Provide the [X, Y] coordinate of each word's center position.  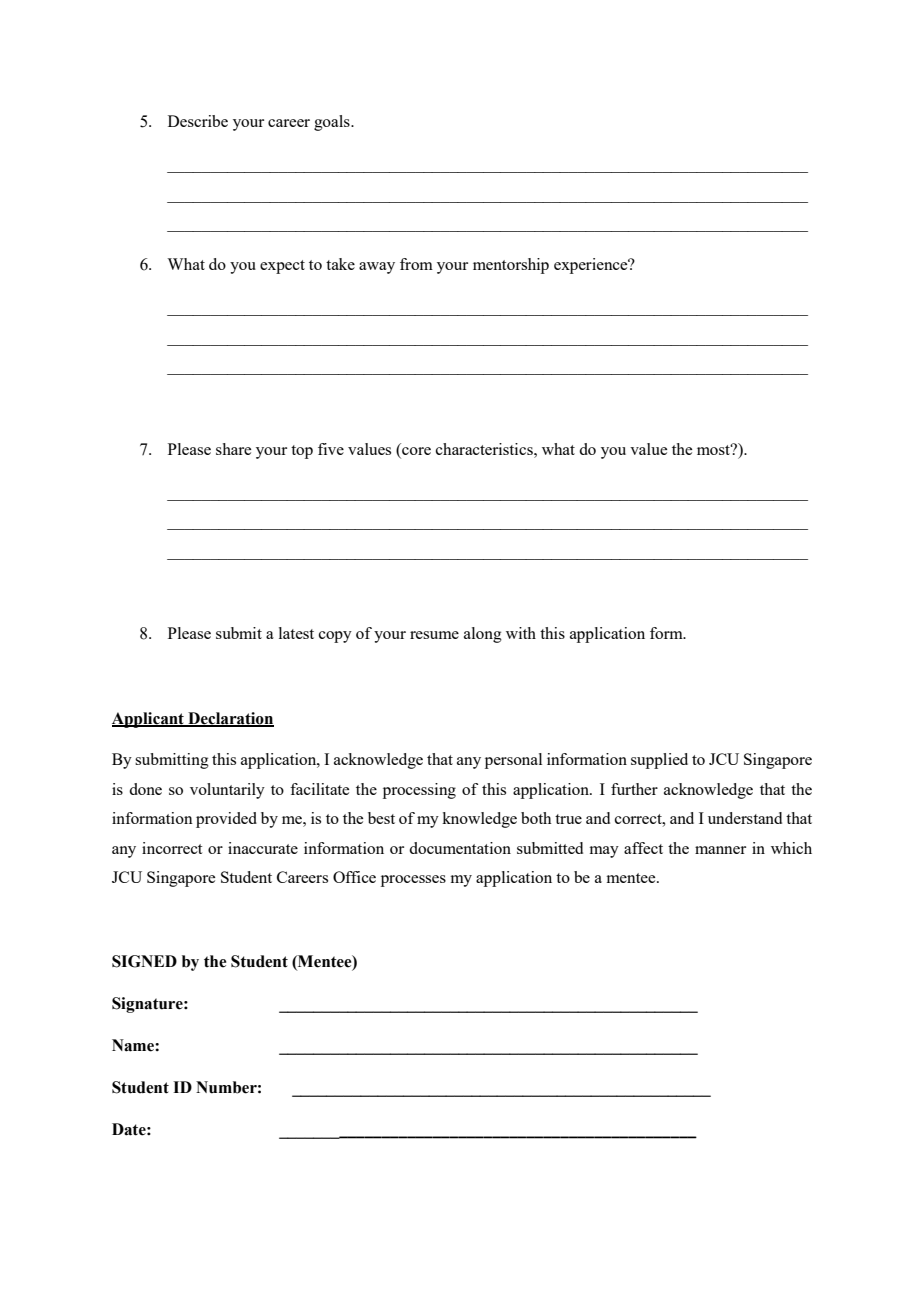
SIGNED [144, 961]
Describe [198, 121]
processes [413, 881]
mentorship [511, 266]
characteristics [485, 449]
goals [333, 123]
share [233, 449]
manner [720, 850]
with [521, 633]
